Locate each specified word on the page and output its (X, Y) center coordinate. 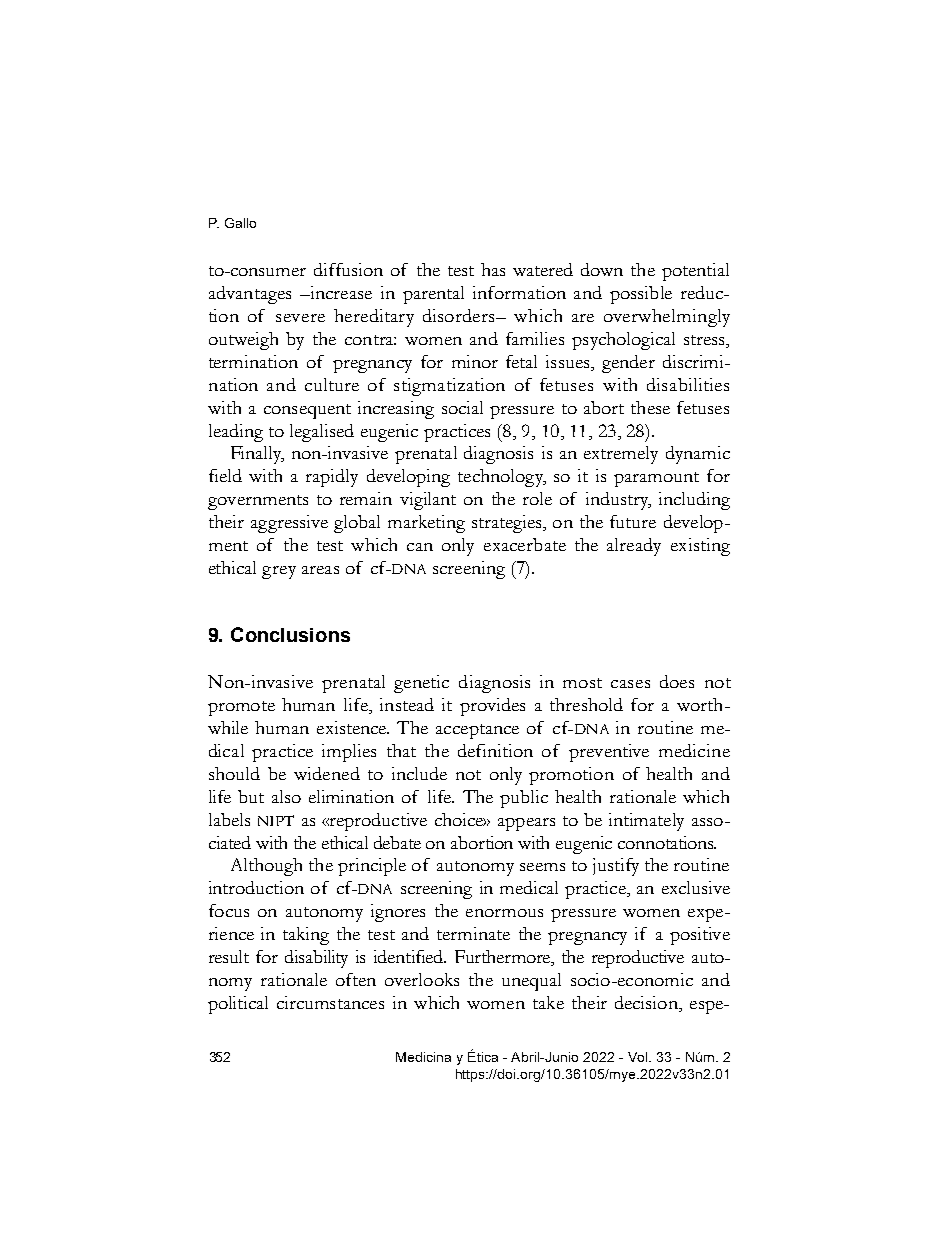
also (286, 796)
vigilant (428, 501)
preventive (609, 753)
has (493, 269)
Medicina (423, 1057)
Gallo (240, 223)
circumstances (330, 1002)
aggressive (289, 524)
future (633, 521)
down (602, 269)
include (419, 773)
